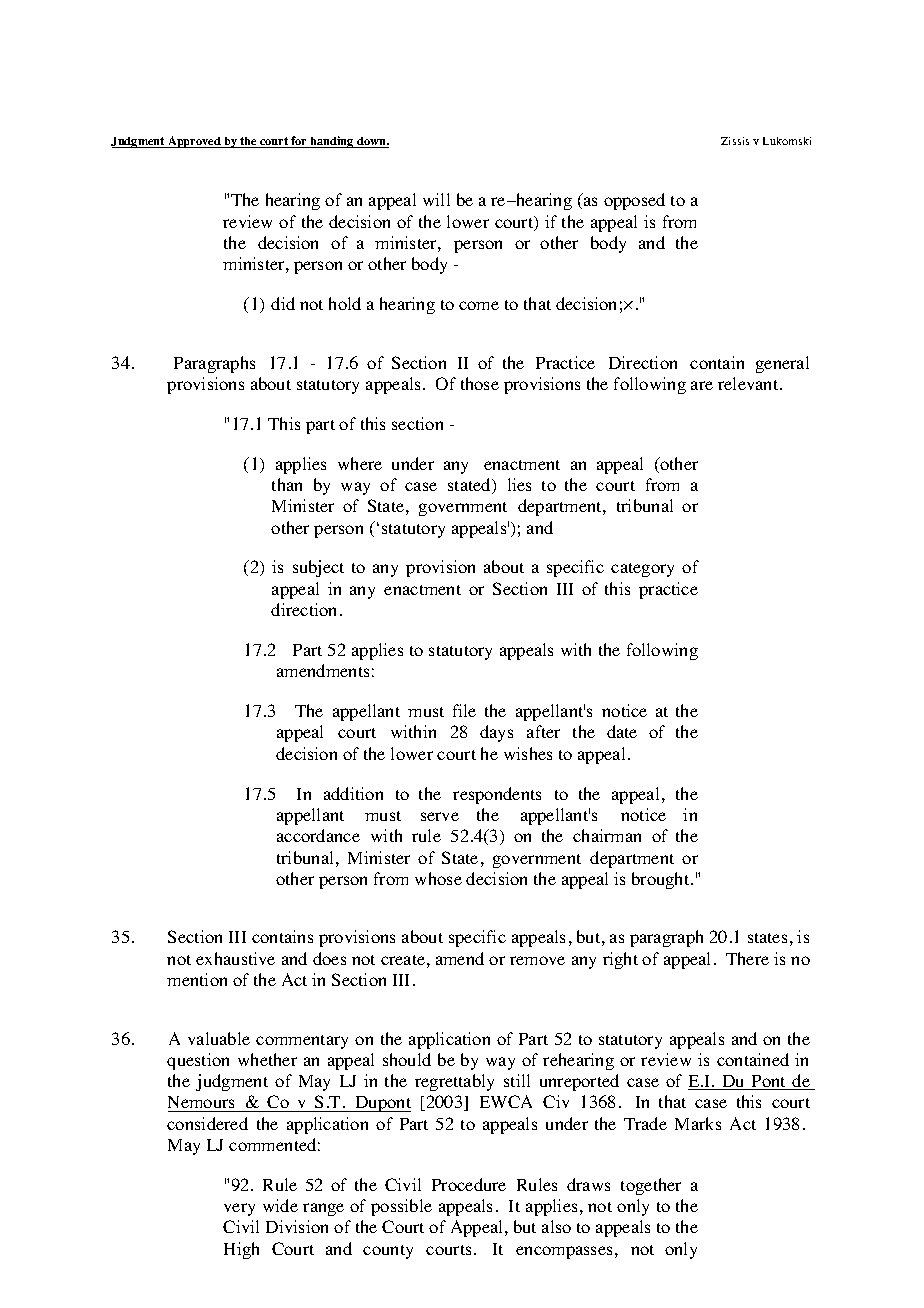 Image resolution: width=924 pixels, height=1308 pixels. What do you see at coordinates (436, 199) in the page?
I see `will` at bounding box center [436, 199].
